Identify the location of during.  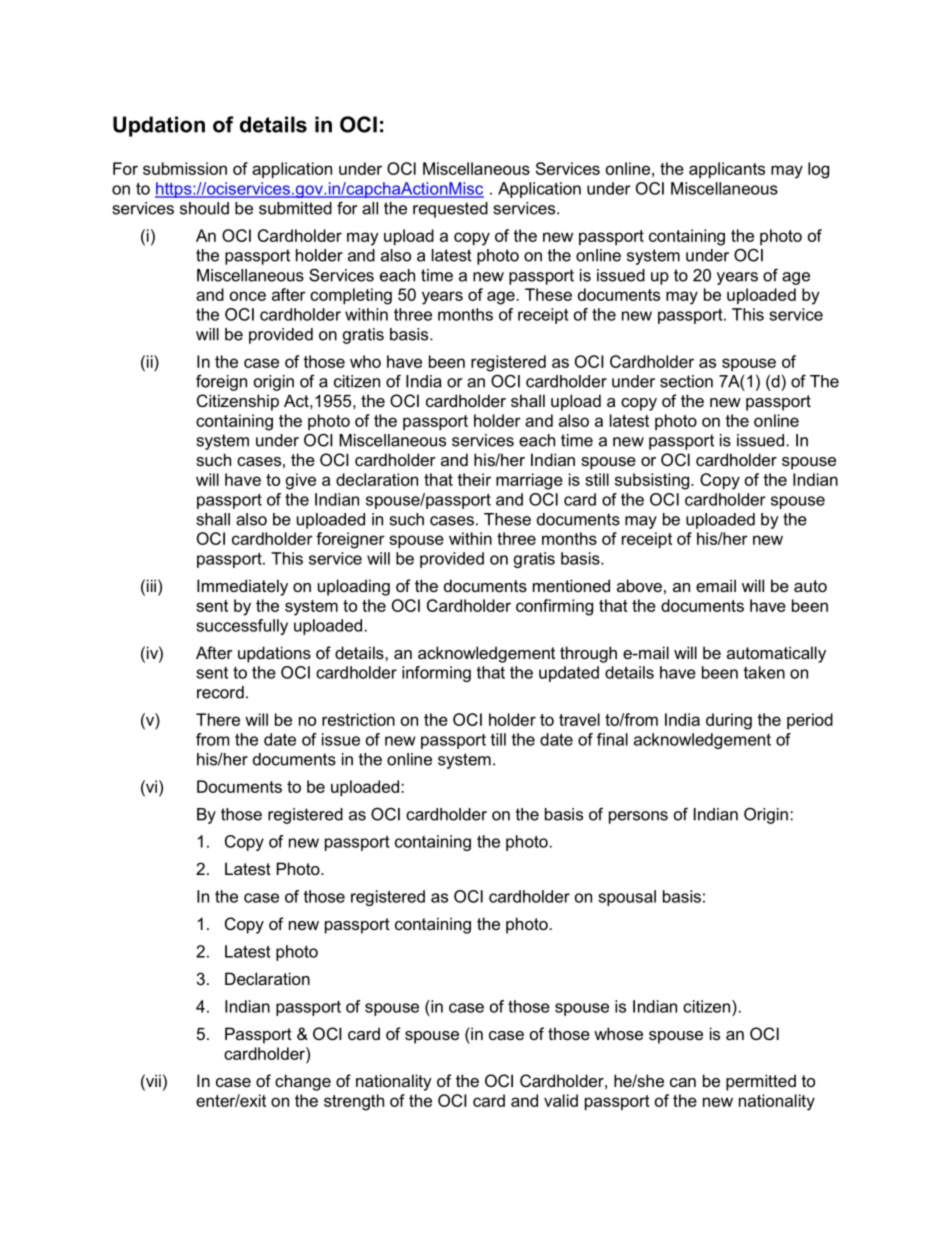
(729, 721).
